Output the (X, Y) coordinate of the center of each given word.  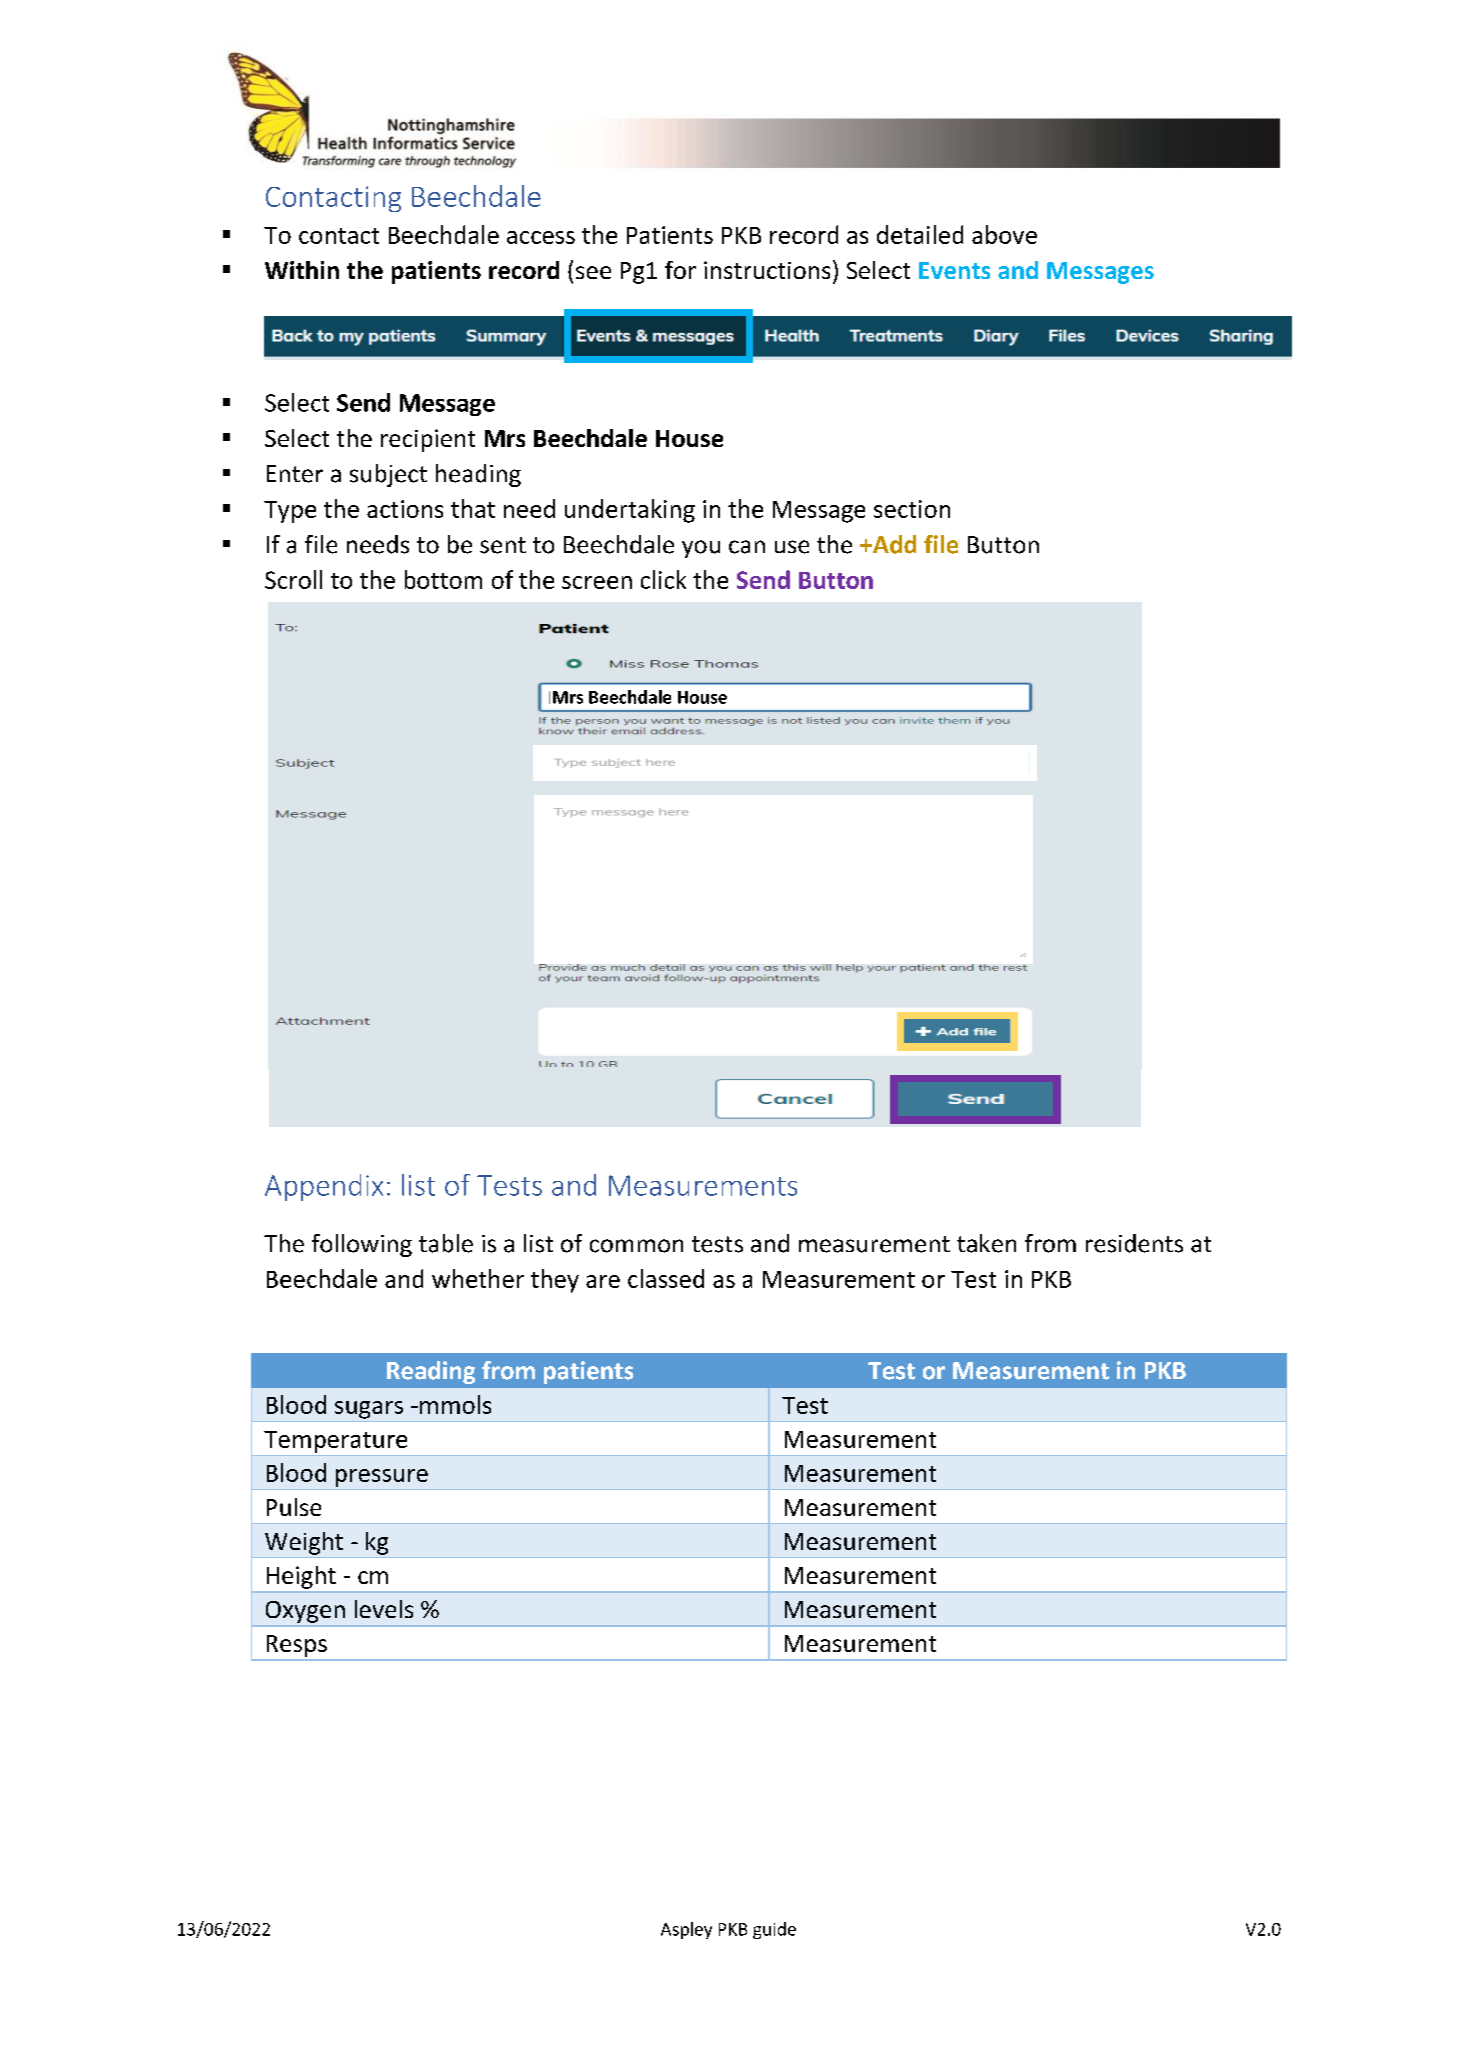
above (1004, 234)
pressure (382, 1478)
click (663, 579)
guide (774, 1930)
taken (986, 1243)
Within (302, 270)
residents (1134, 1243)
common (636, 1246)
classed (666, 1278)
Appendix (324, 1187)
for (680, 270)
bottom (443, 579)
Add (893, 544)
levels (384, 1609)
